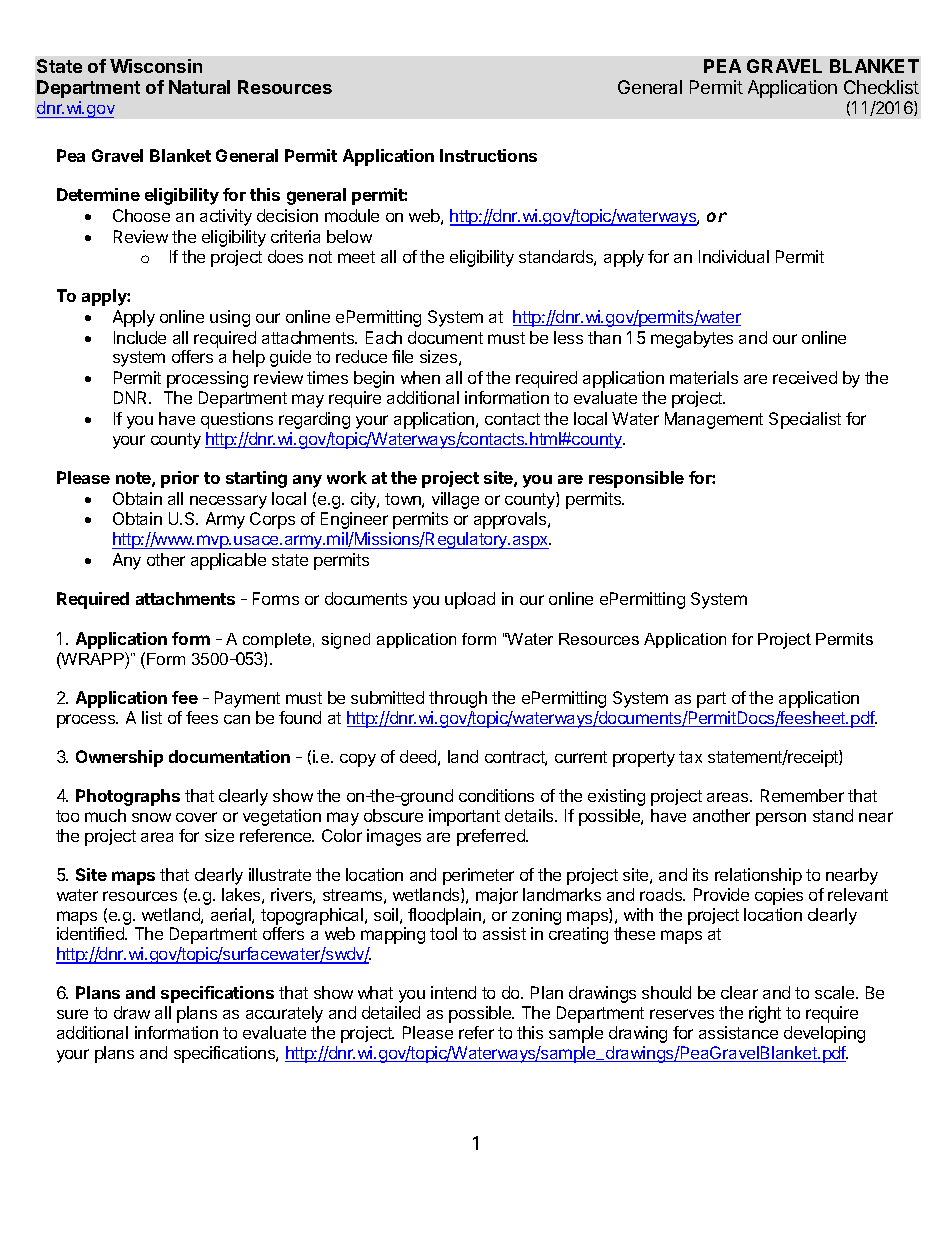  Describe the element at coordinates (734, 256) in the screenshot. I see `Individual` at that location.
